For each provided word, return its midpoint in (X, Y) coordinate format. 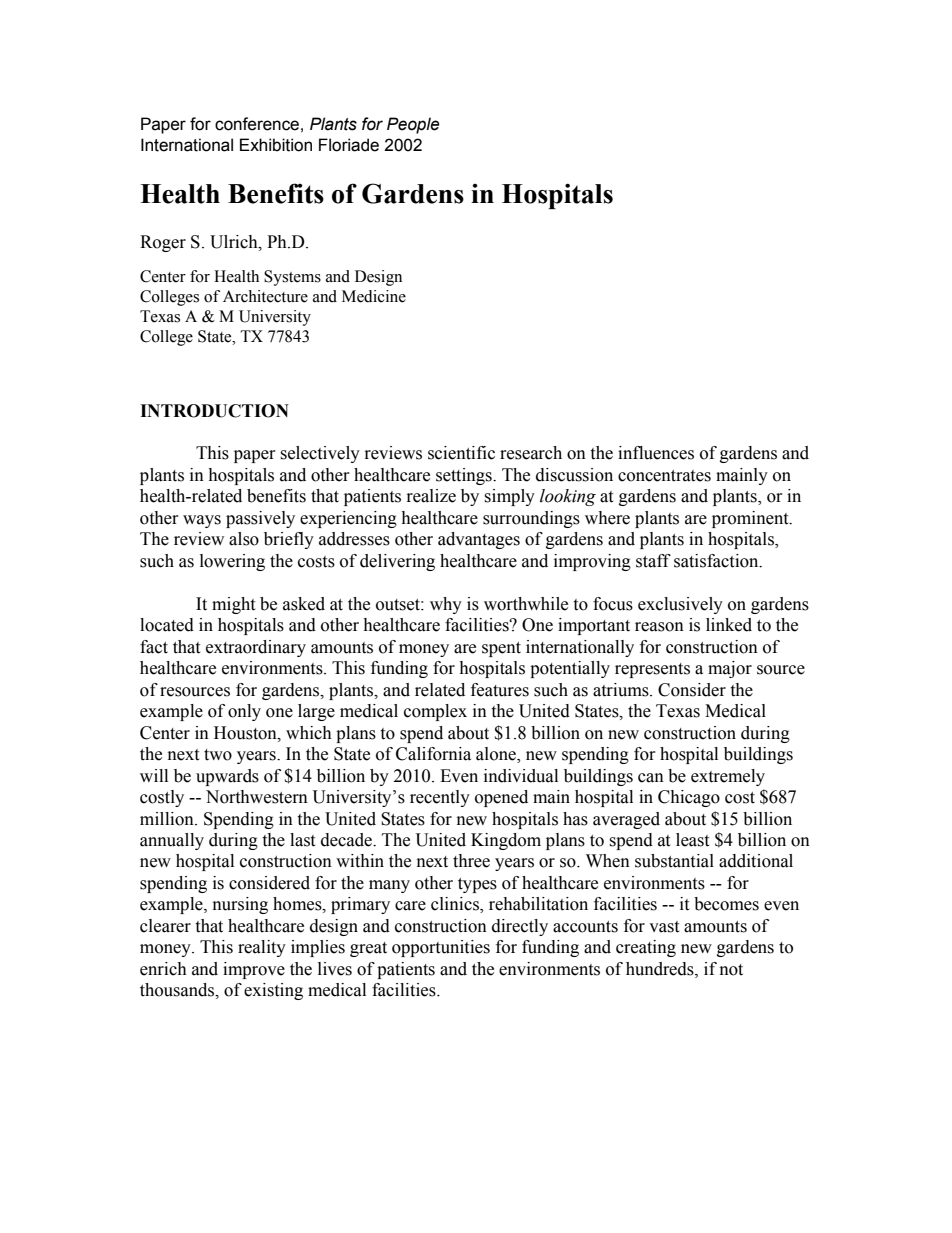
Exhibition (276, 145)
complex (435, 712)
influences (656, 453)
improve (254, 970)
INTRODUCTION (214, 411)
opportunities (441, 948)
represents (652, 670)
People (413, 125)
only (244, 712)
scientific (461, 453)
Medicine (374, 296)
